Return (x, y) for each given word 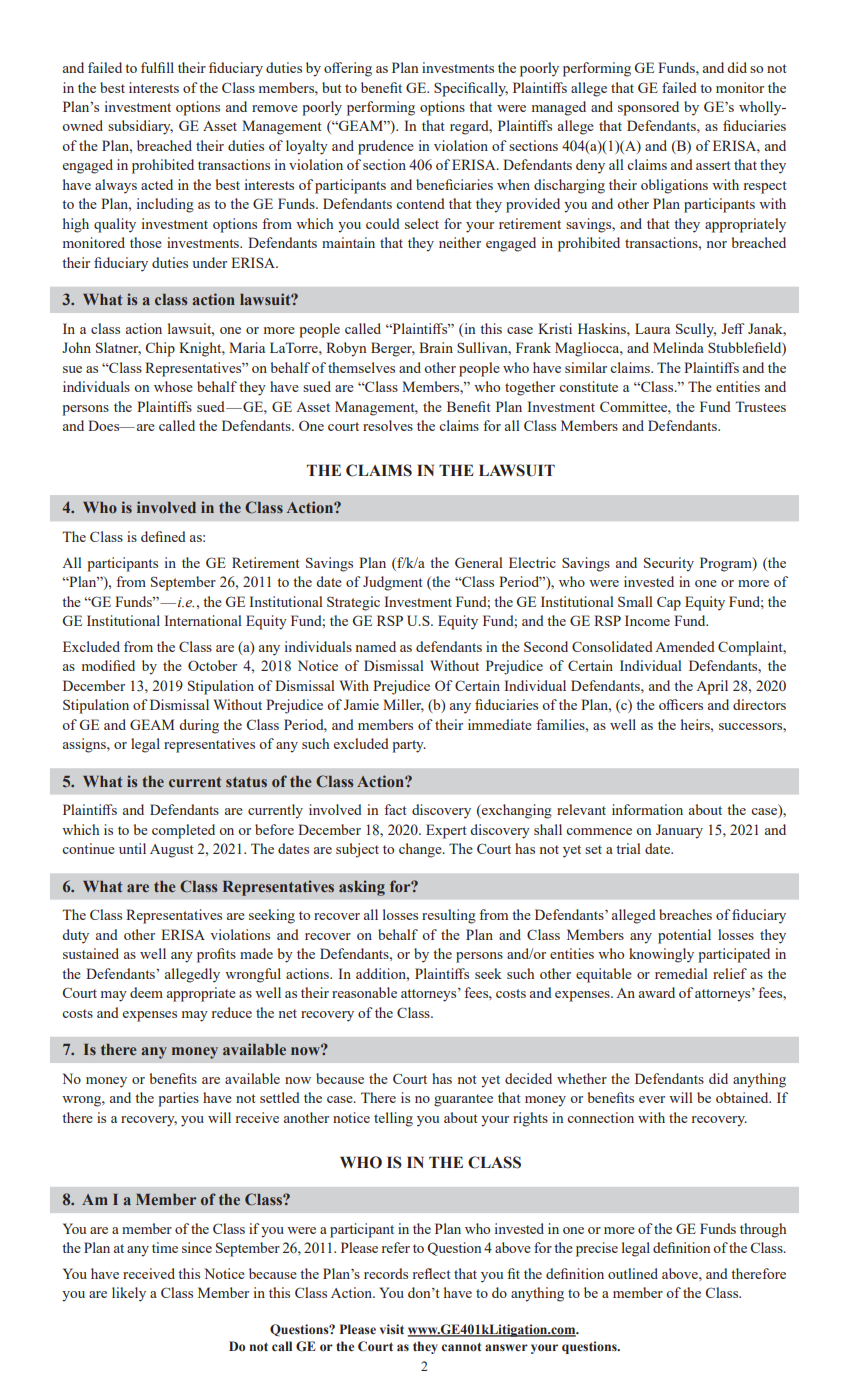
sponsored (648, 108)
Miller (403, 705)
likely (129, 1294)
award (657, 992)
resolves (388, 425)
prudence (386, 147)
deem (146, 992)
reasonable (364, 992)
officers (681, 704)
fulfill (157, 67)
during (199, 726)
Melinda (678, 347)
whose (173, 386)
